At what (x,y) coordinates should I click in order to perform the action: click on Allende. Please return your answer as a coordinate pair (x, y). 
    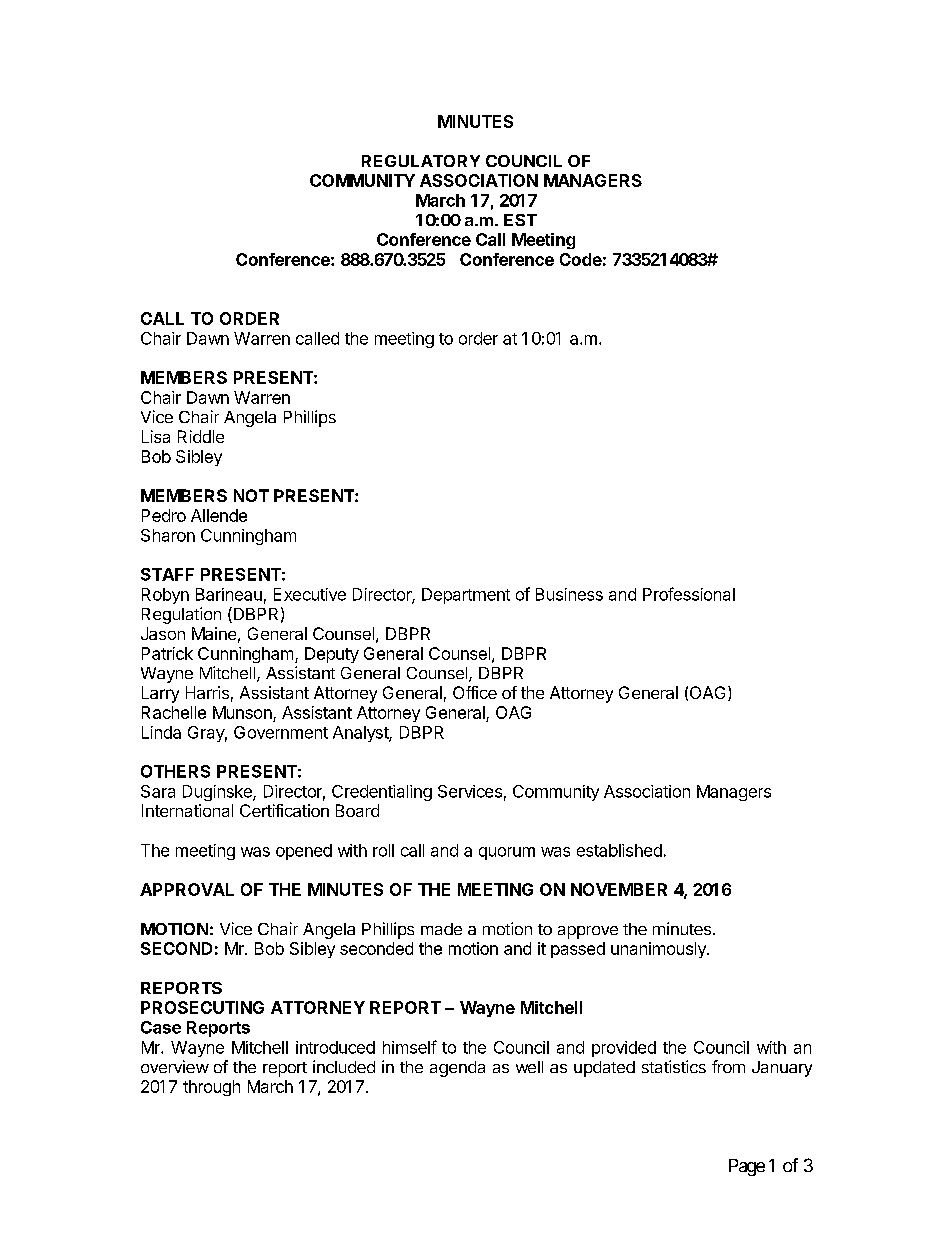
    Looking at the image, I should click on (219, 515).
